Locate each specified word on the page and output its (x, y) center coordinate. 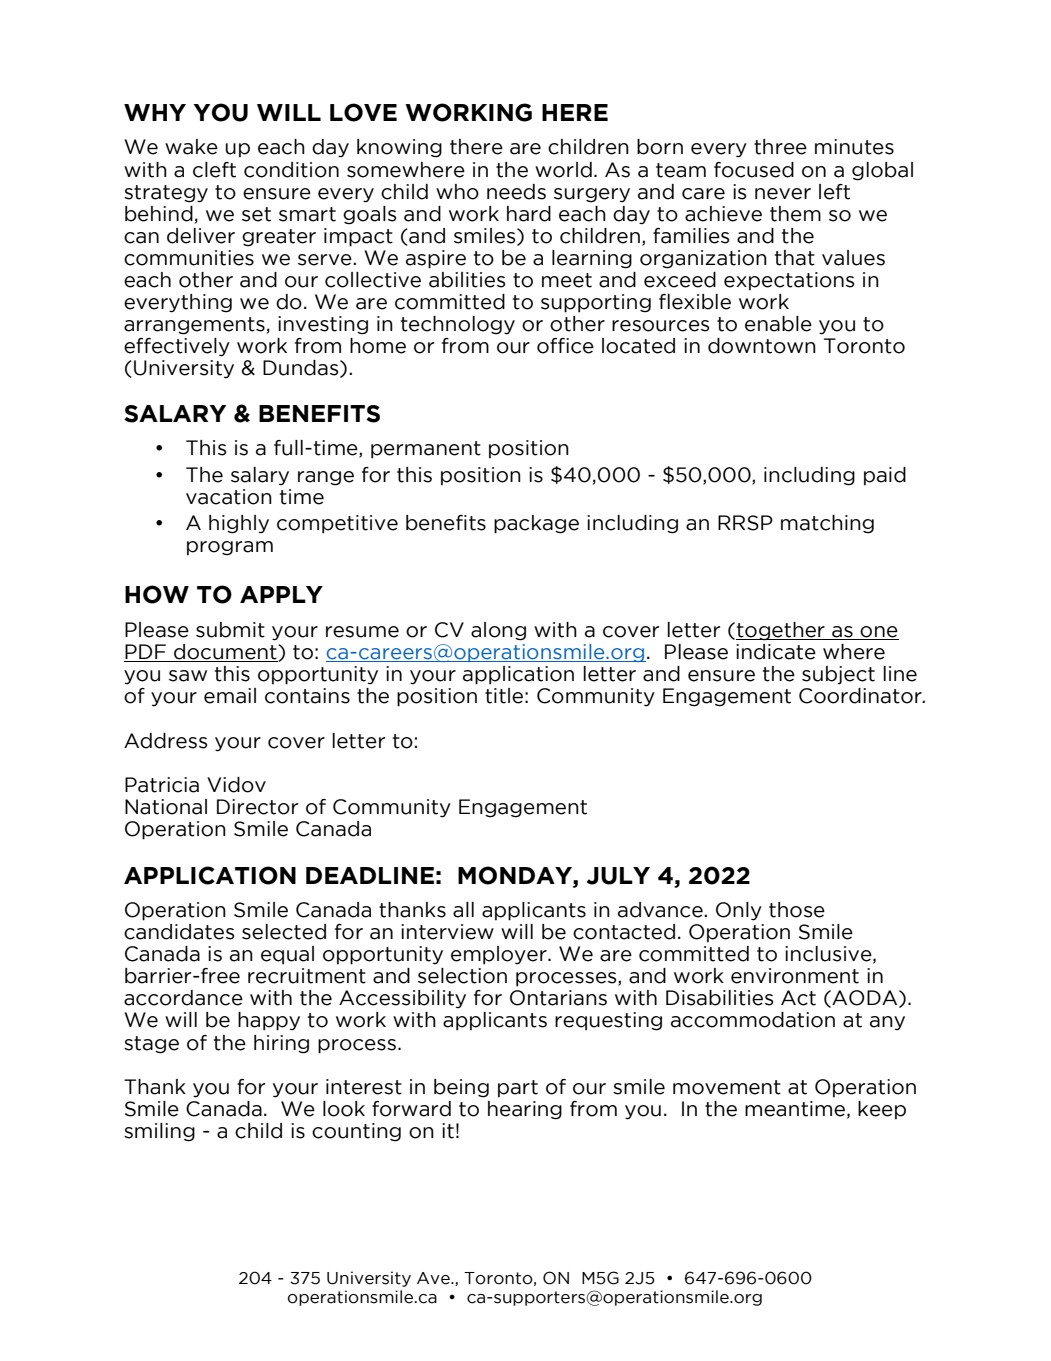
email (230, 696)
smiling (159, 1132)
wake (191, 147)
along (498, 631)
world (563, 170)
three (780, 147)
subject (838, 675)
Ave (434, 1278)
